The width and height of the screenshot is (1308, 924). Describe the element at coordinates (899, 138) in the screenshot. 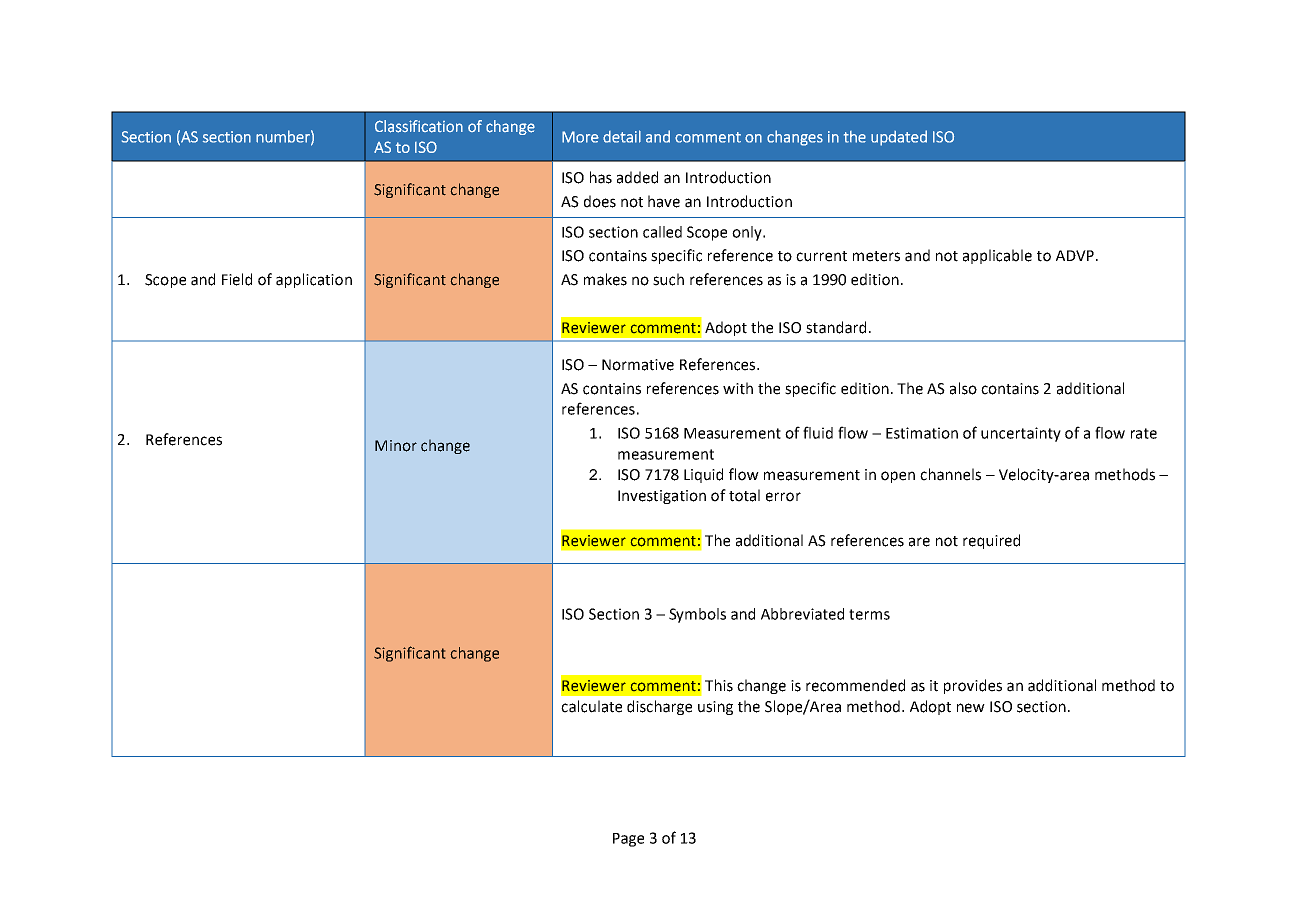

I see `updated` at that location.
